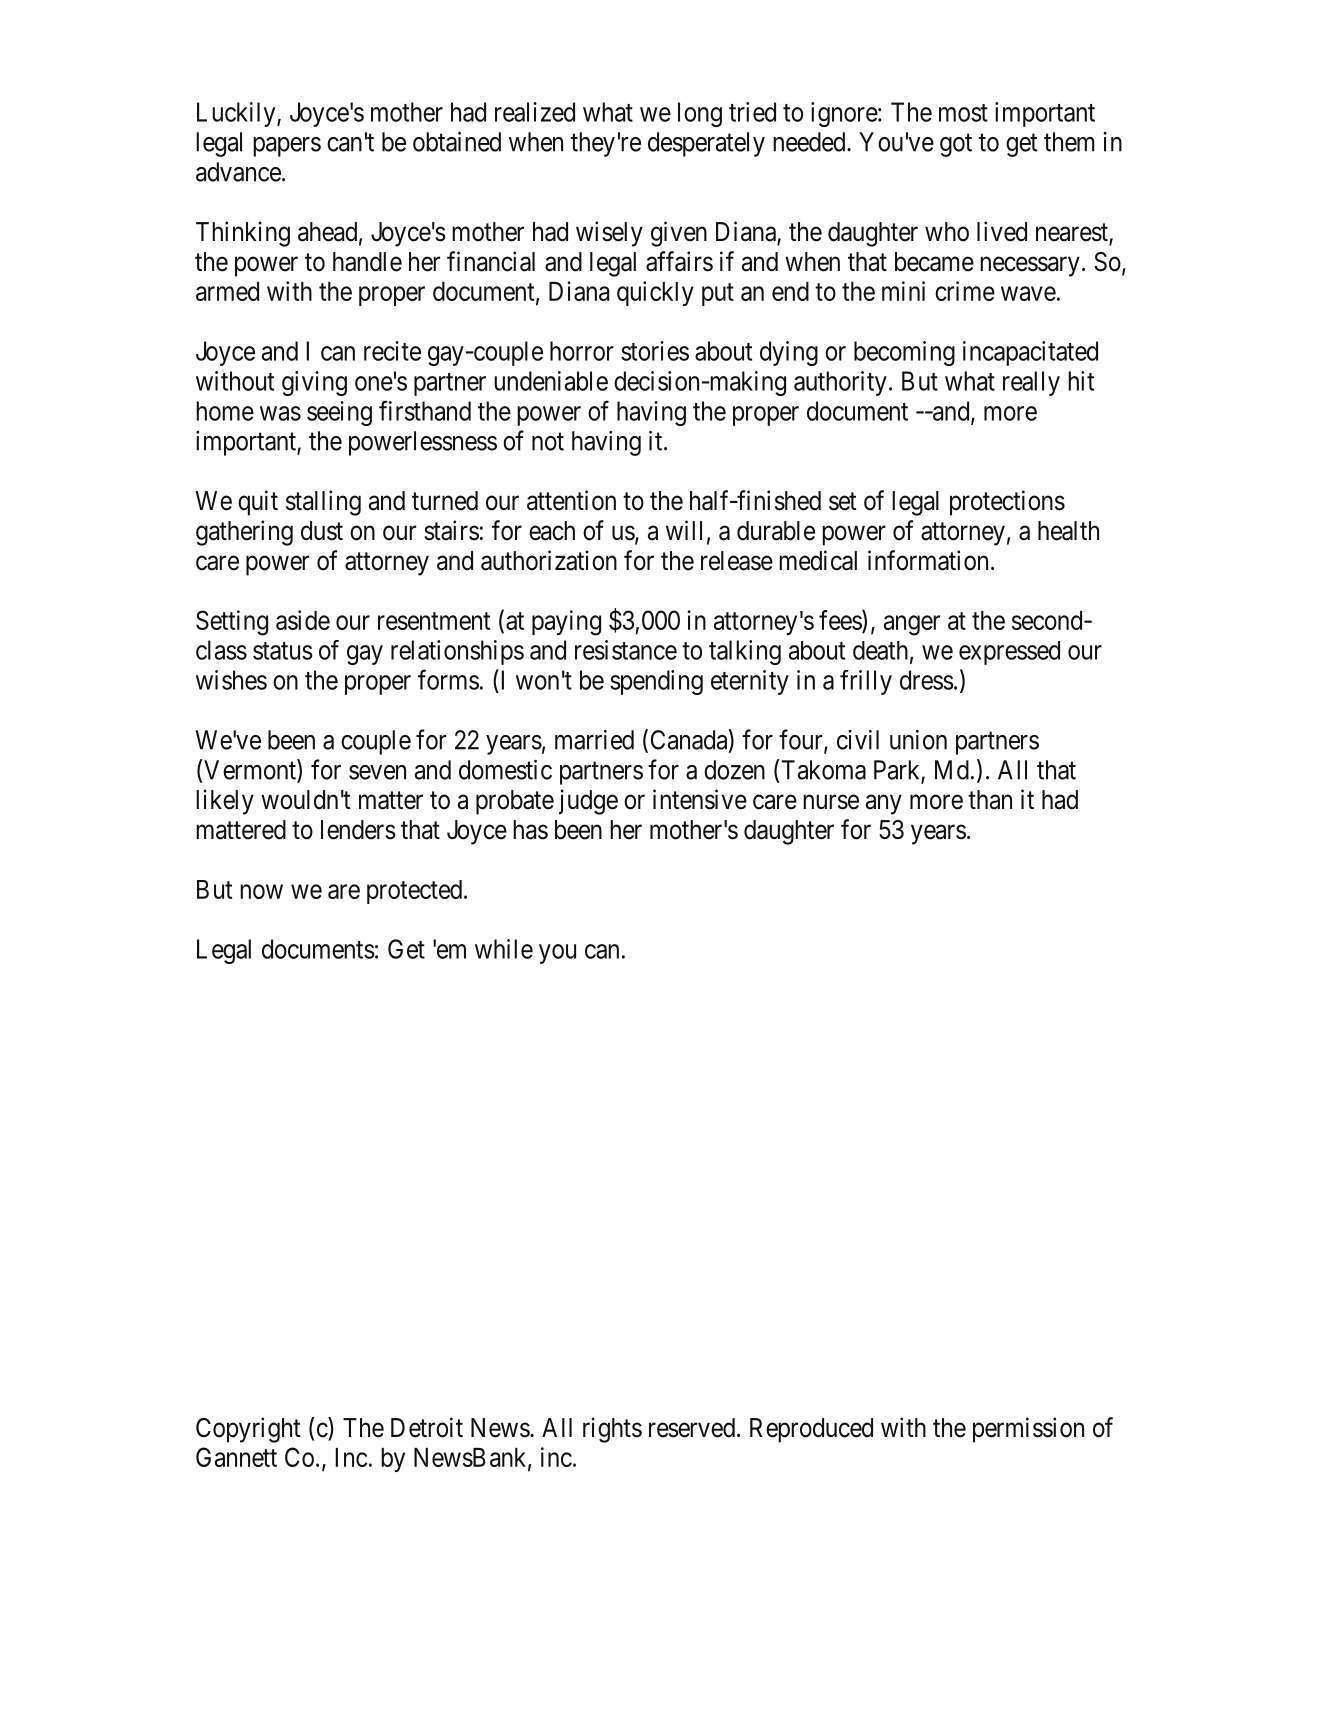  What do you see at coordinates (706, 144) in the screenshot?
I see `desperately` at bounding box center [706, 144].
